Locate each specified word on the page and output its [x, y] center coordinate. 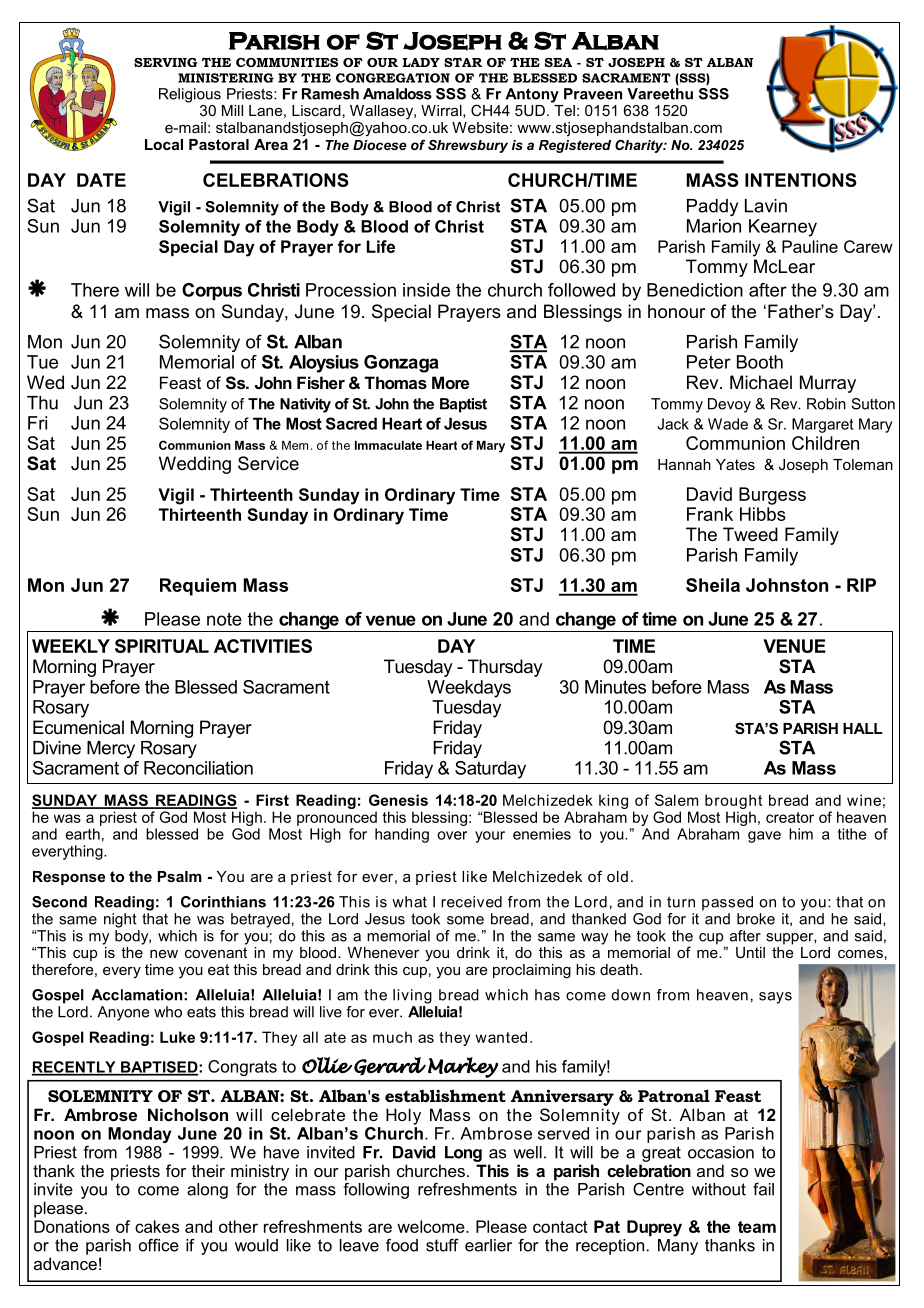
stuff [442, 1245]
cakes [157, 1226]
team [757, 1227]
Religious [190, 95]
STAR [463, 62]
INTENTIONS [801, 180]
